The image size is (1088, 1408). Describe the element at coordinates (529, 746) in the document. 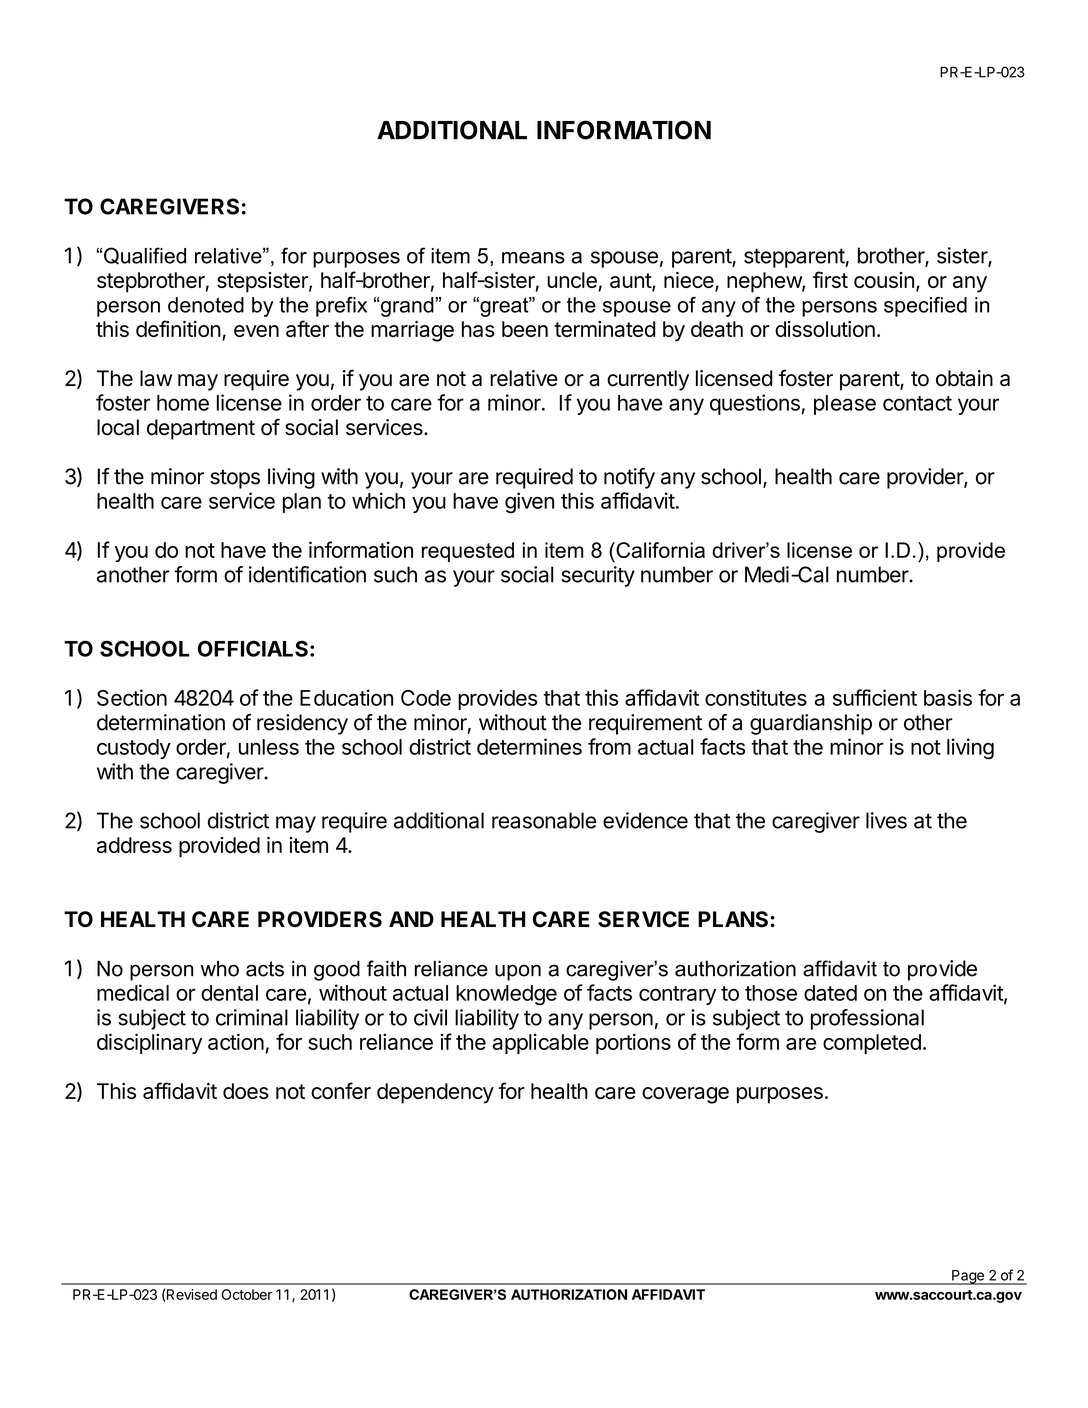

I see `determines` at that location.
